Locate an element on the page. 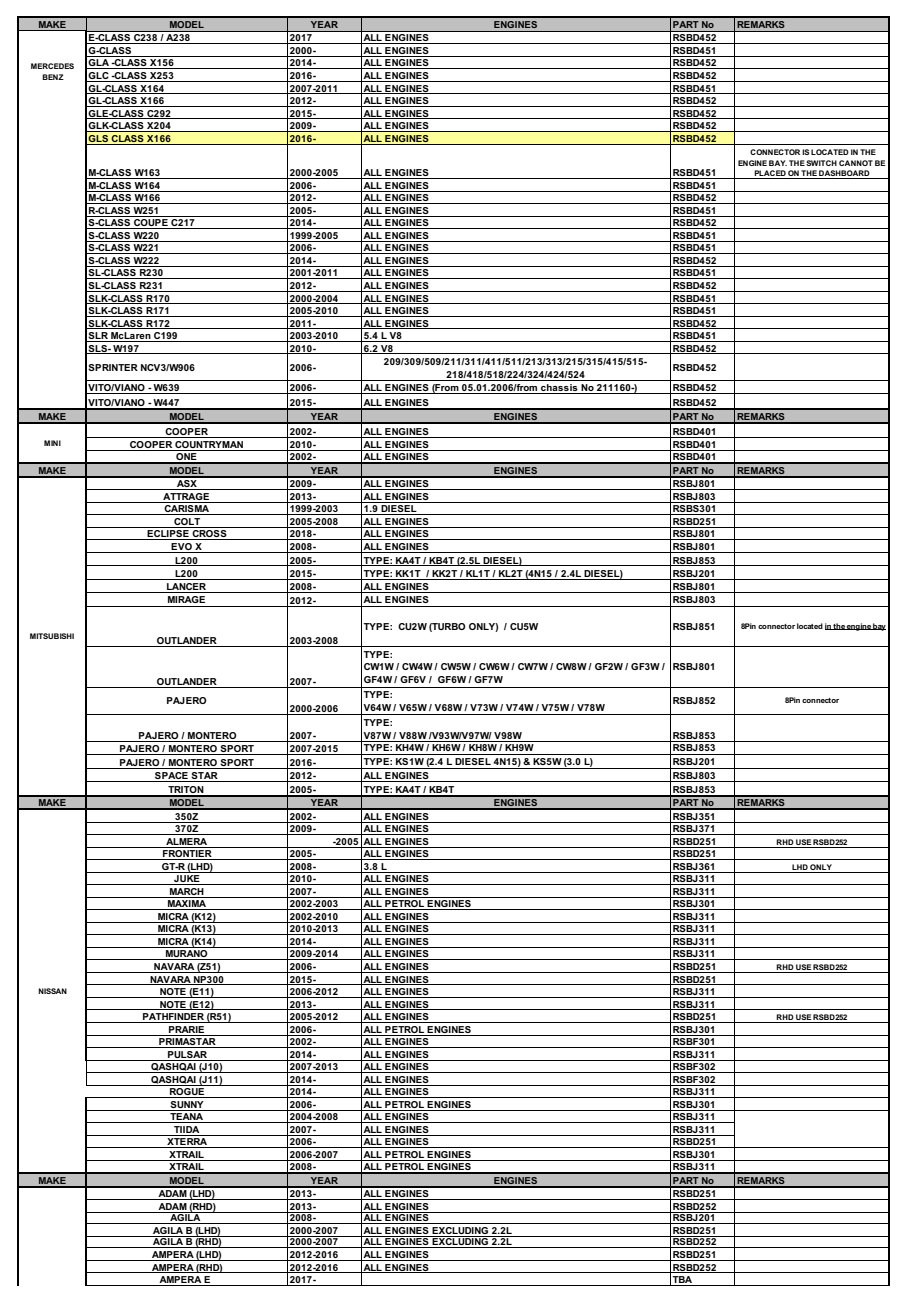 The width and height of the image is (924, 1308). SWITCH is located at coordinates (821, 163).
